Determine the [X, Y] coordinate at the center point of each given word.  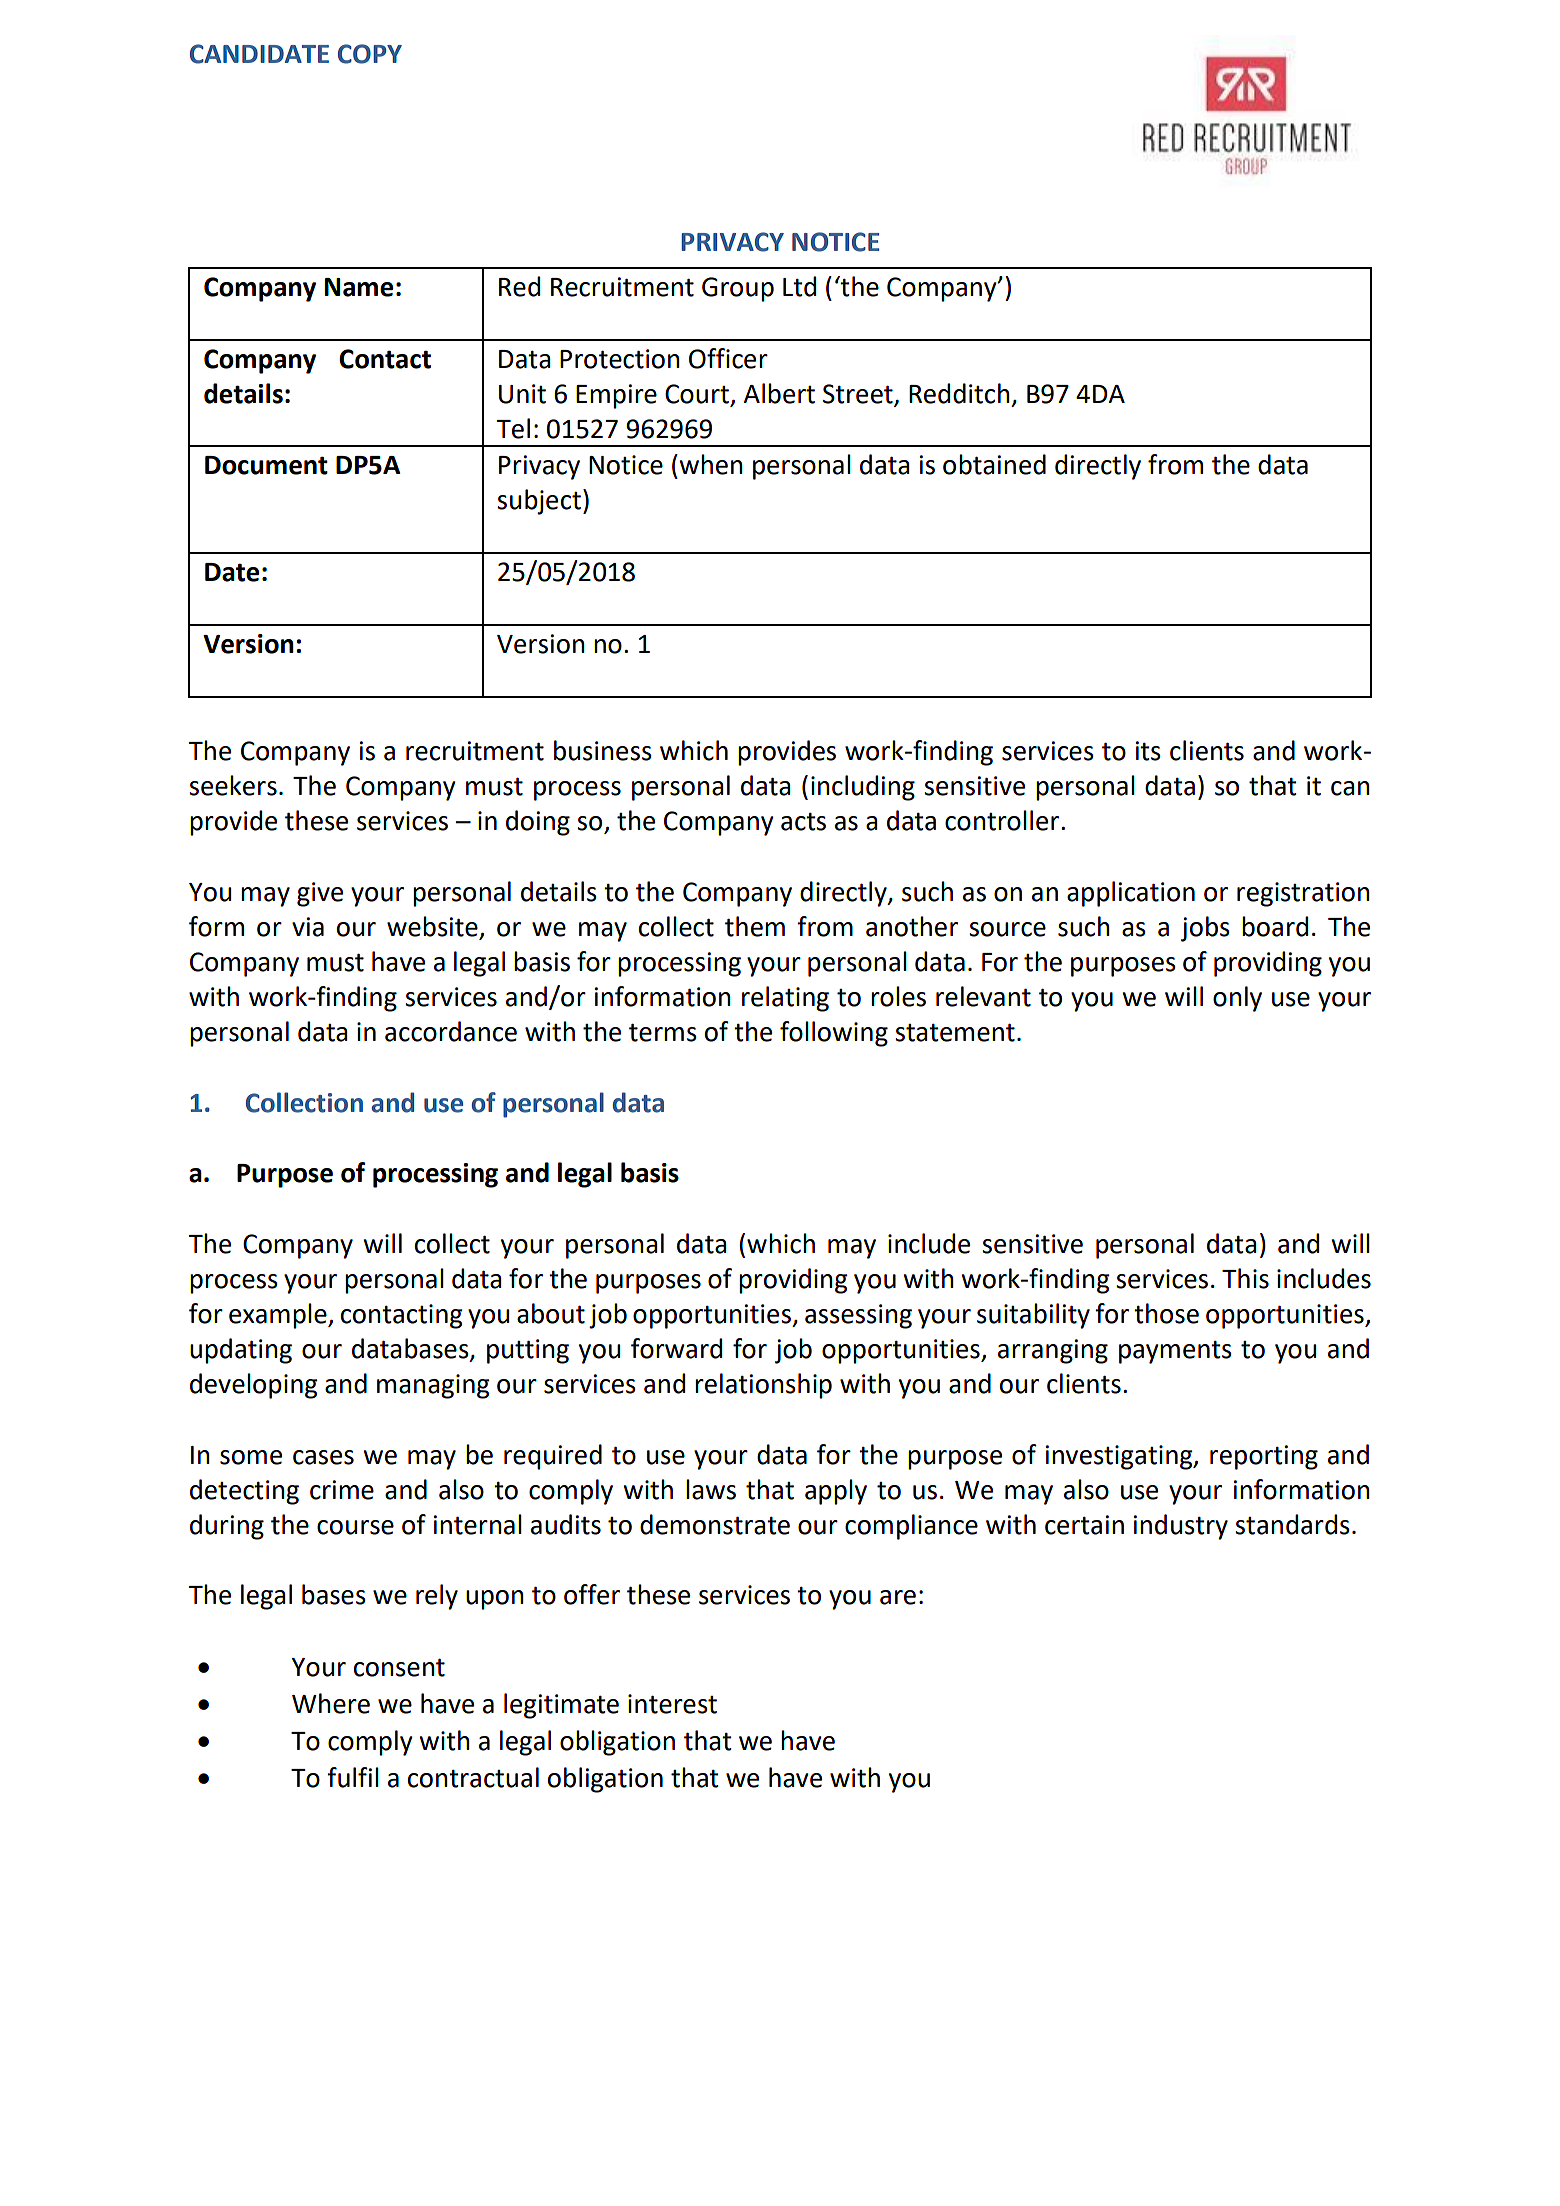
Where [331, 1703]
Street [859, 395]
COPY [370, 54]
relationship [763, 1386]
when [710, 464]
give [320, 894]
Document [266, 465]
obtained [994, 464]
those [1166, 1313]
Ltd [799, 286]
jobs [1205, 929]
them [755, 926]
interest [672, 1704]
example [279, 1316]
